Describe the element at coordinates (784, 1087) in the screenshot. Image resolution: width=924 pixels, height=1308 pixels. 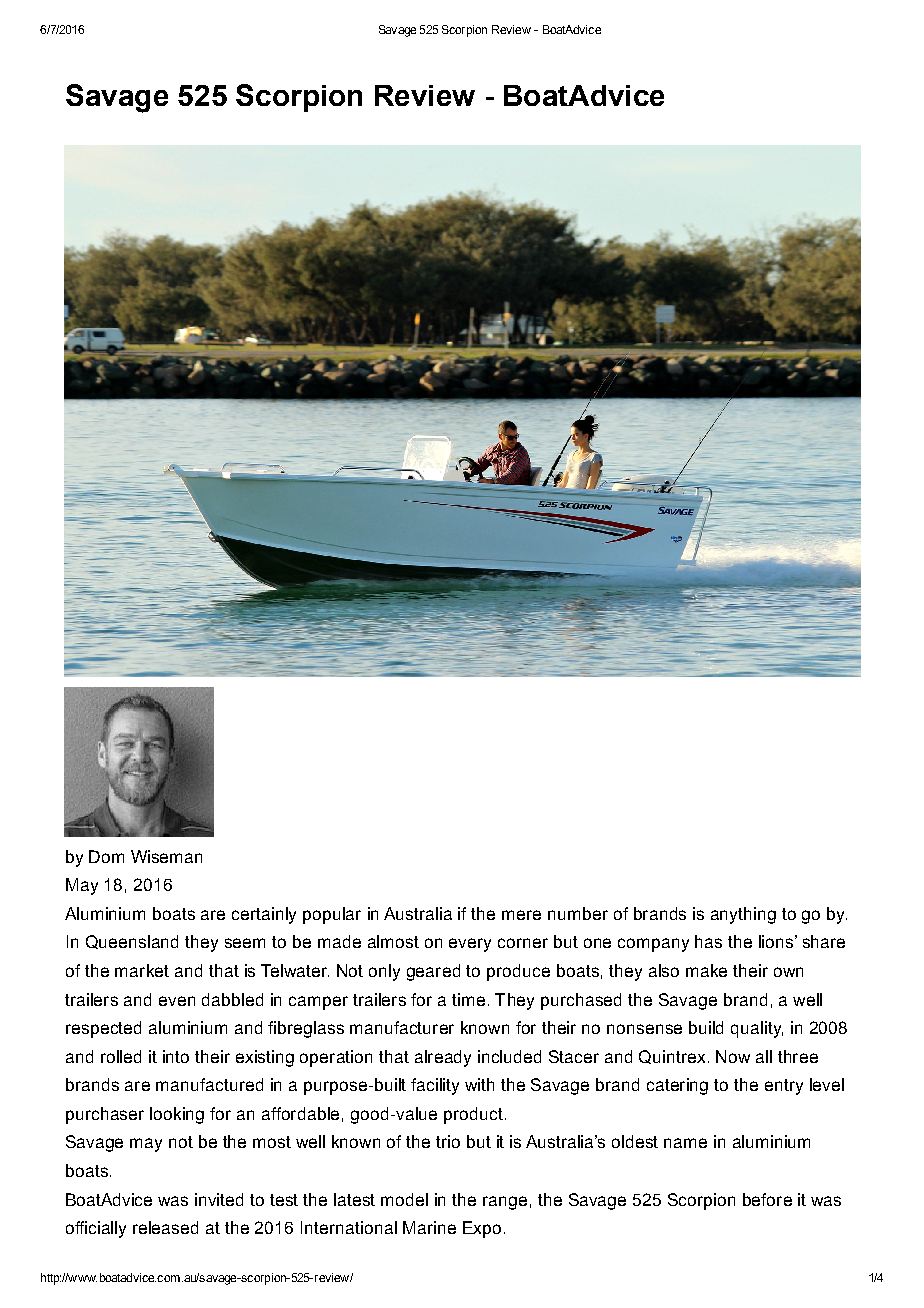
I see `entry` at that location.
